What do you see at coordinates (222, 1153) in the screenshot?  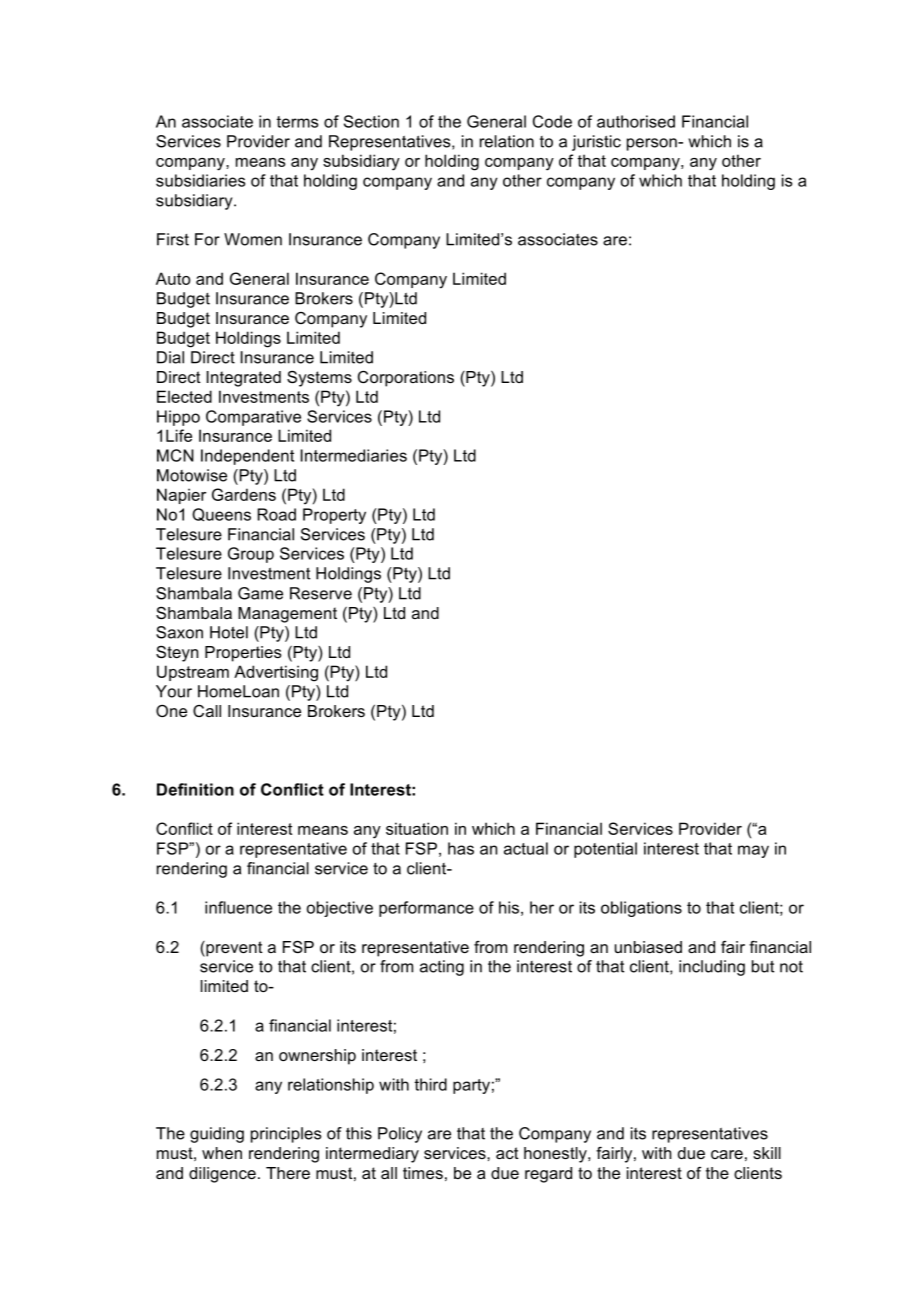 I see `when` at bounding box center [222, 1153].
